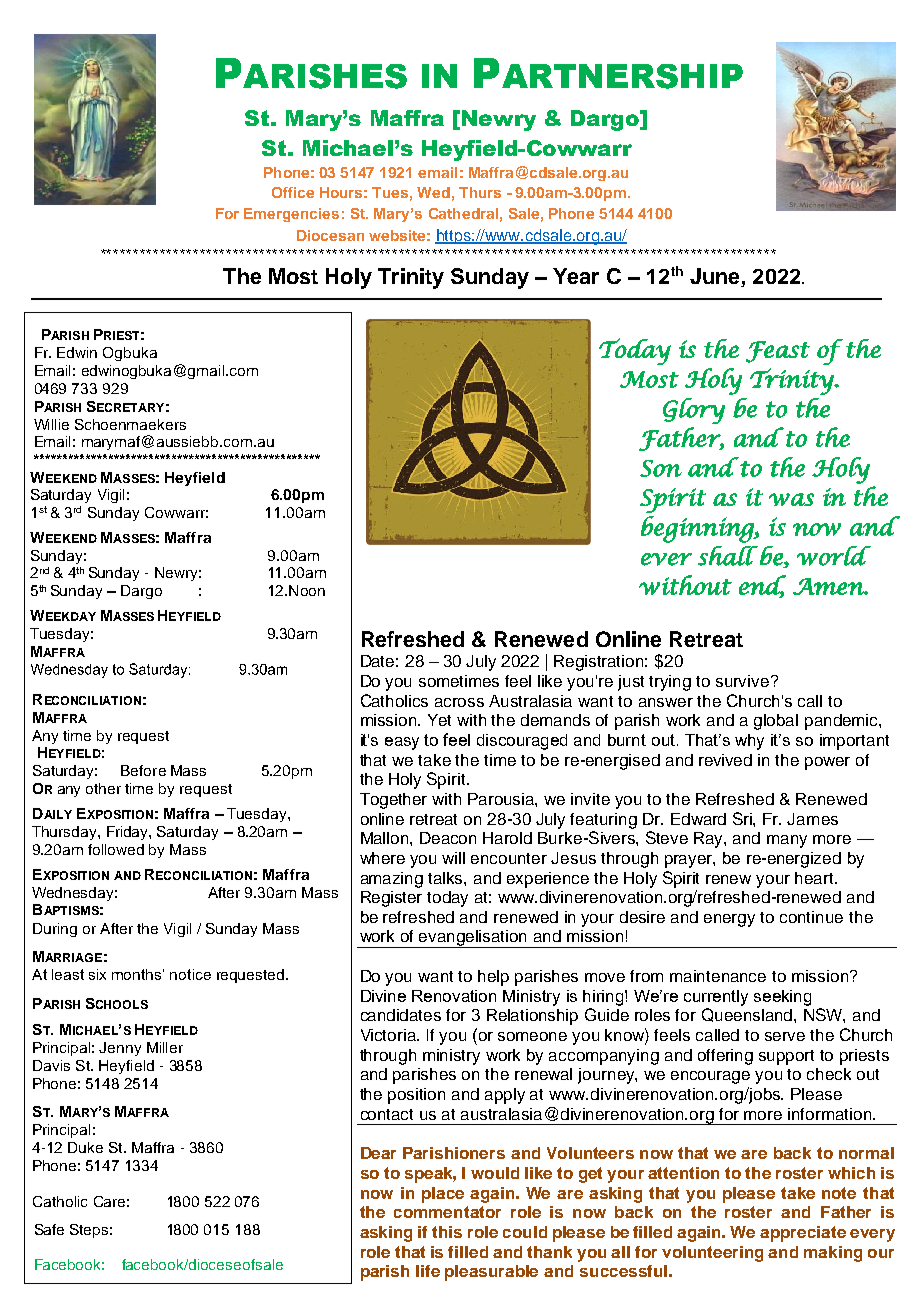  I want to click on Year, so click(576, 276).
